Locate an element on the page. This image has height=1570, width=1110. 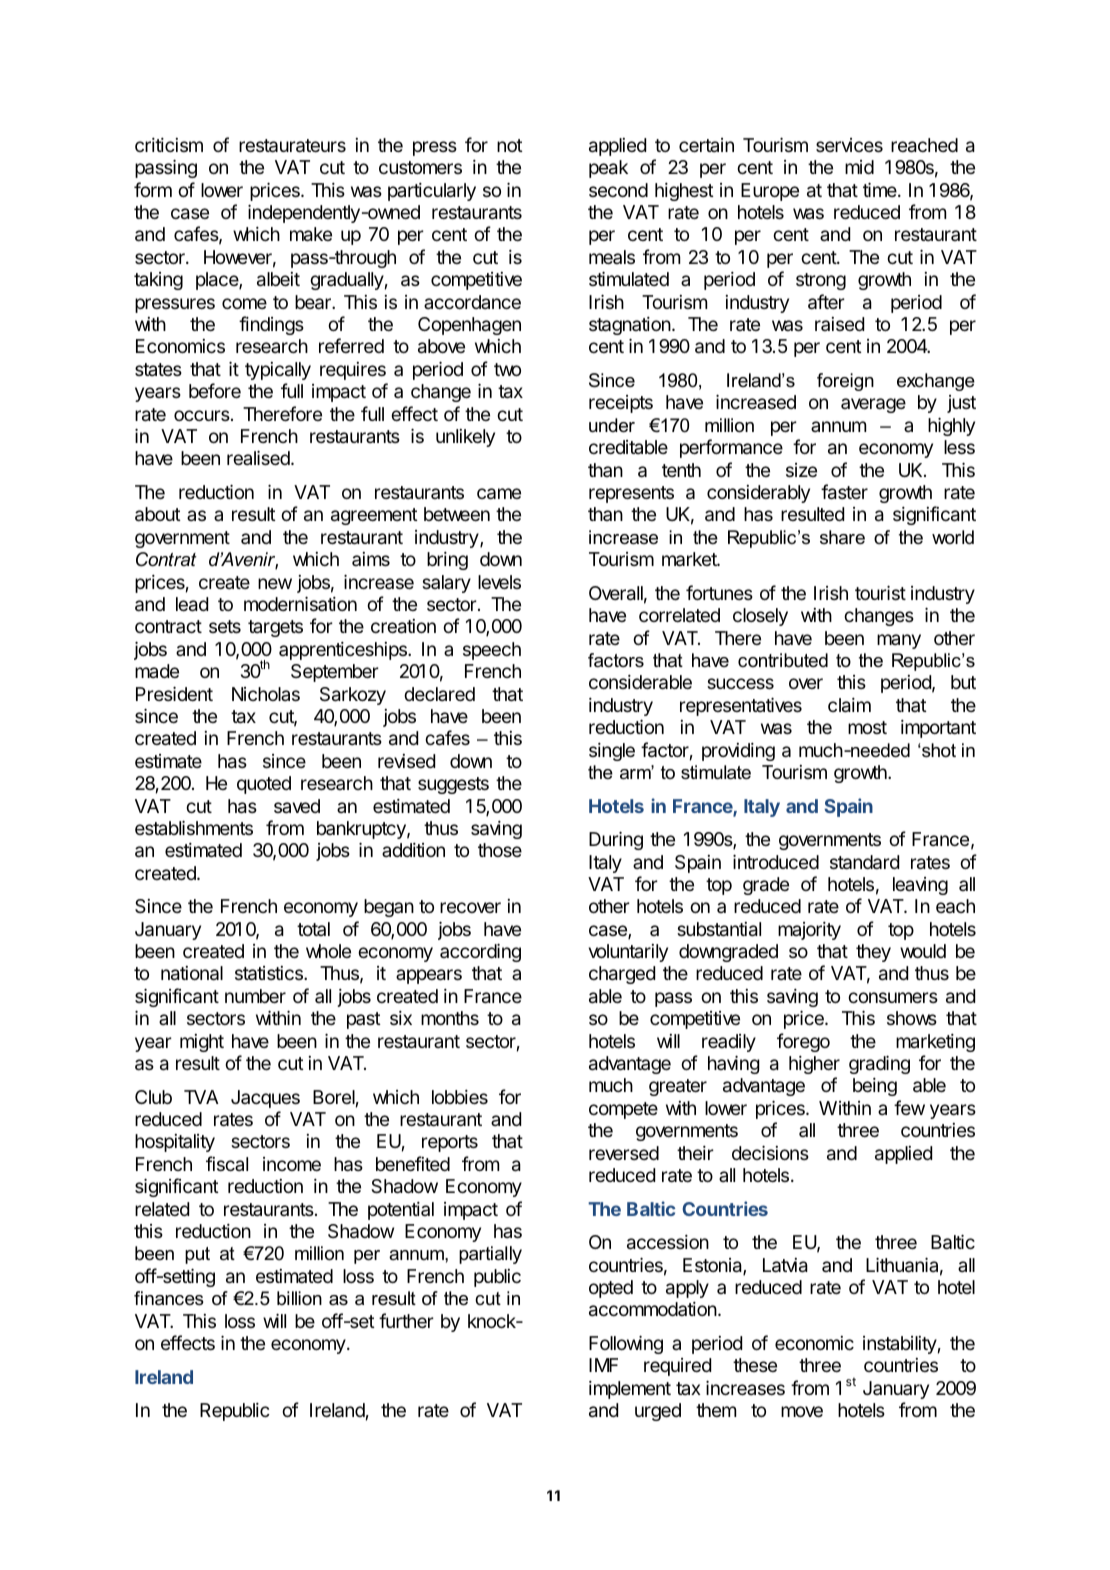
time is located at coordinates (881, 189).
